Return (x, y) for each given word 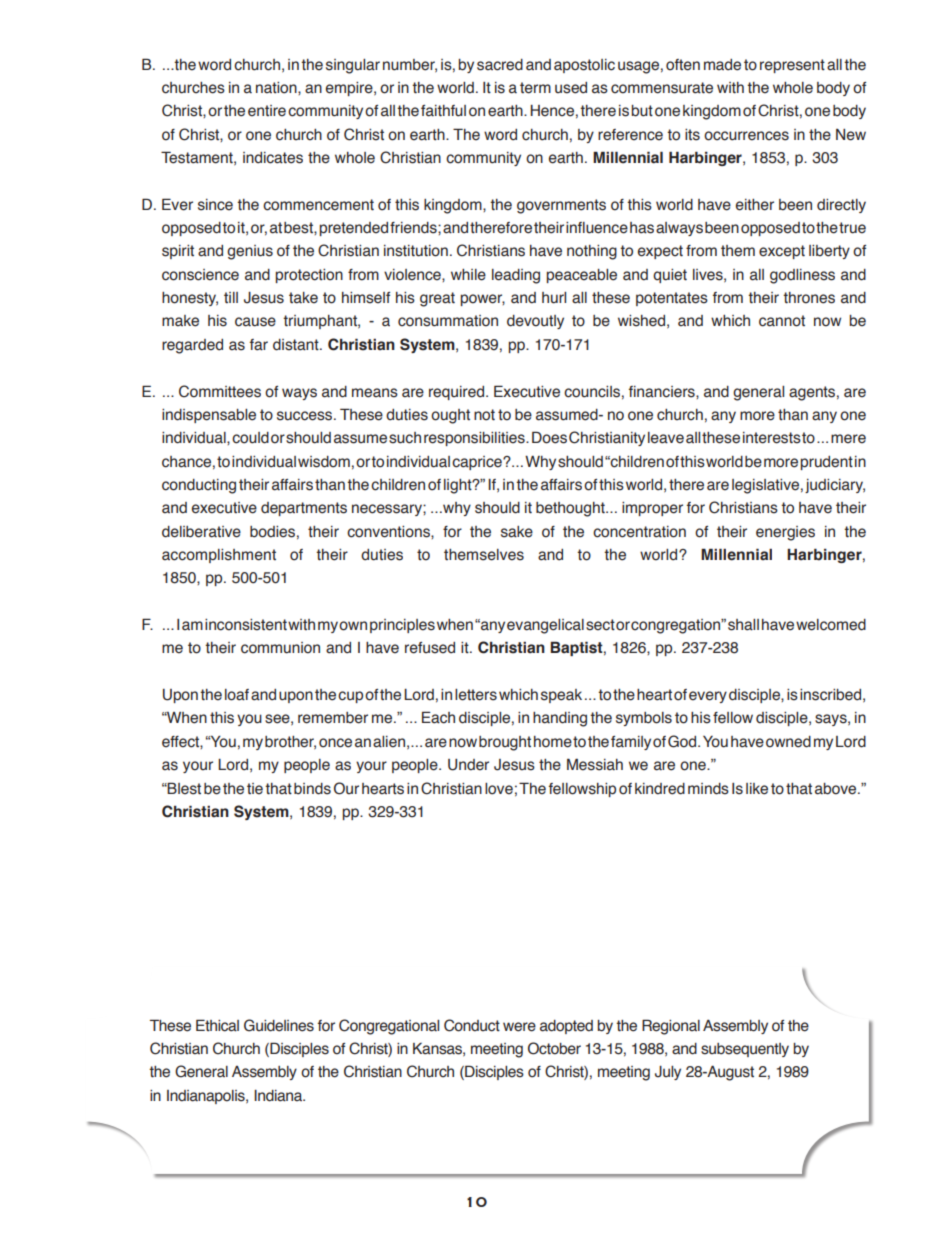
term (535, 88)
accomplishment (219, 556)
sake (517, 532)
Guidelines (279, 1025)
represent (792, 66)
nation (277, 88)
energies (785, 533)
